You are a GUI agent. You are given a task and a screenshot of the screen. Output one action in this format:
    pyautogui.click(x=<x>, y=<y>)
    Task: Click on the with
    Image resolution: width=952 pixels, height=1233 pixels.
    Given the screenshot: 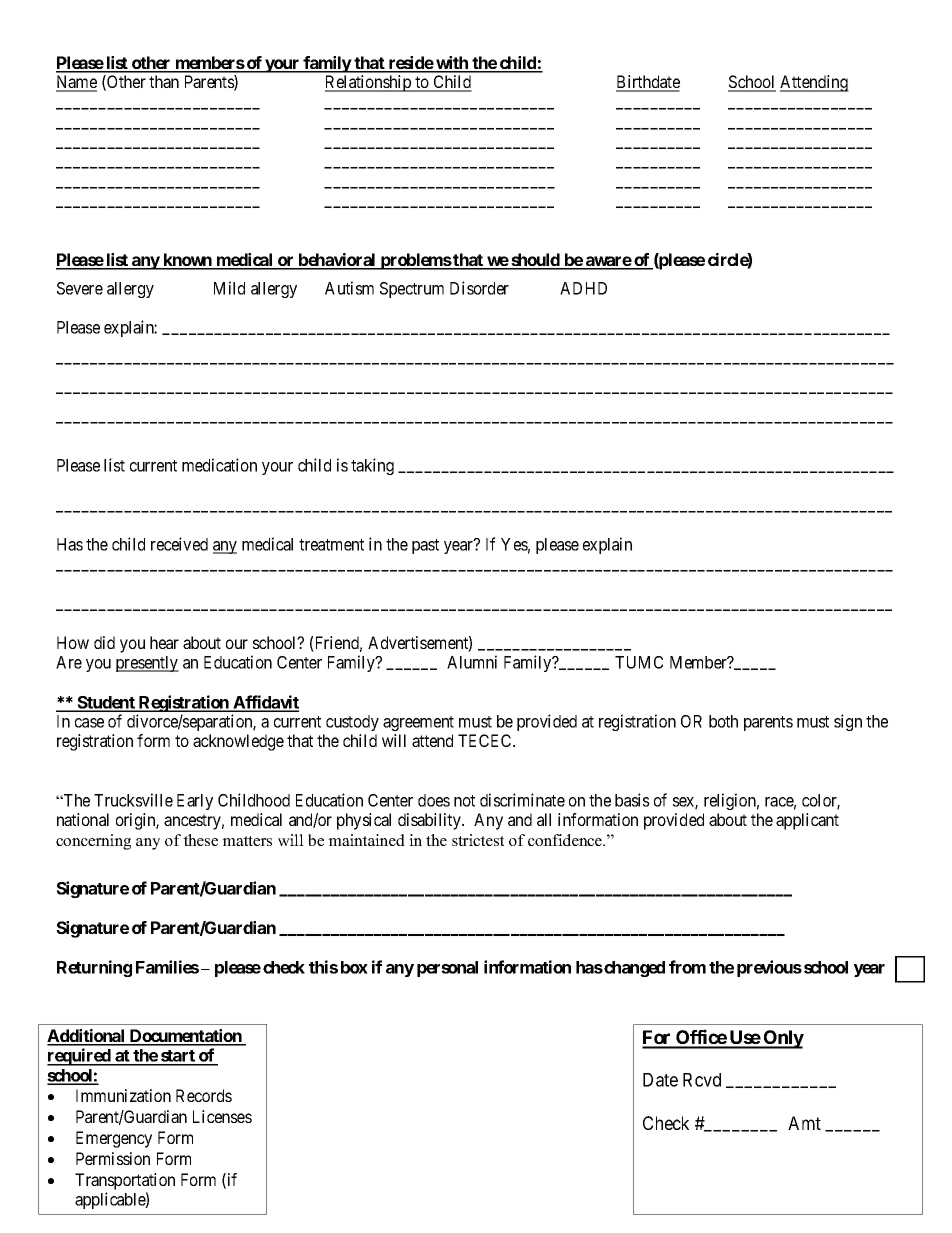 What is the action you would take?
    pyautogui.click(x=452, y=64)
